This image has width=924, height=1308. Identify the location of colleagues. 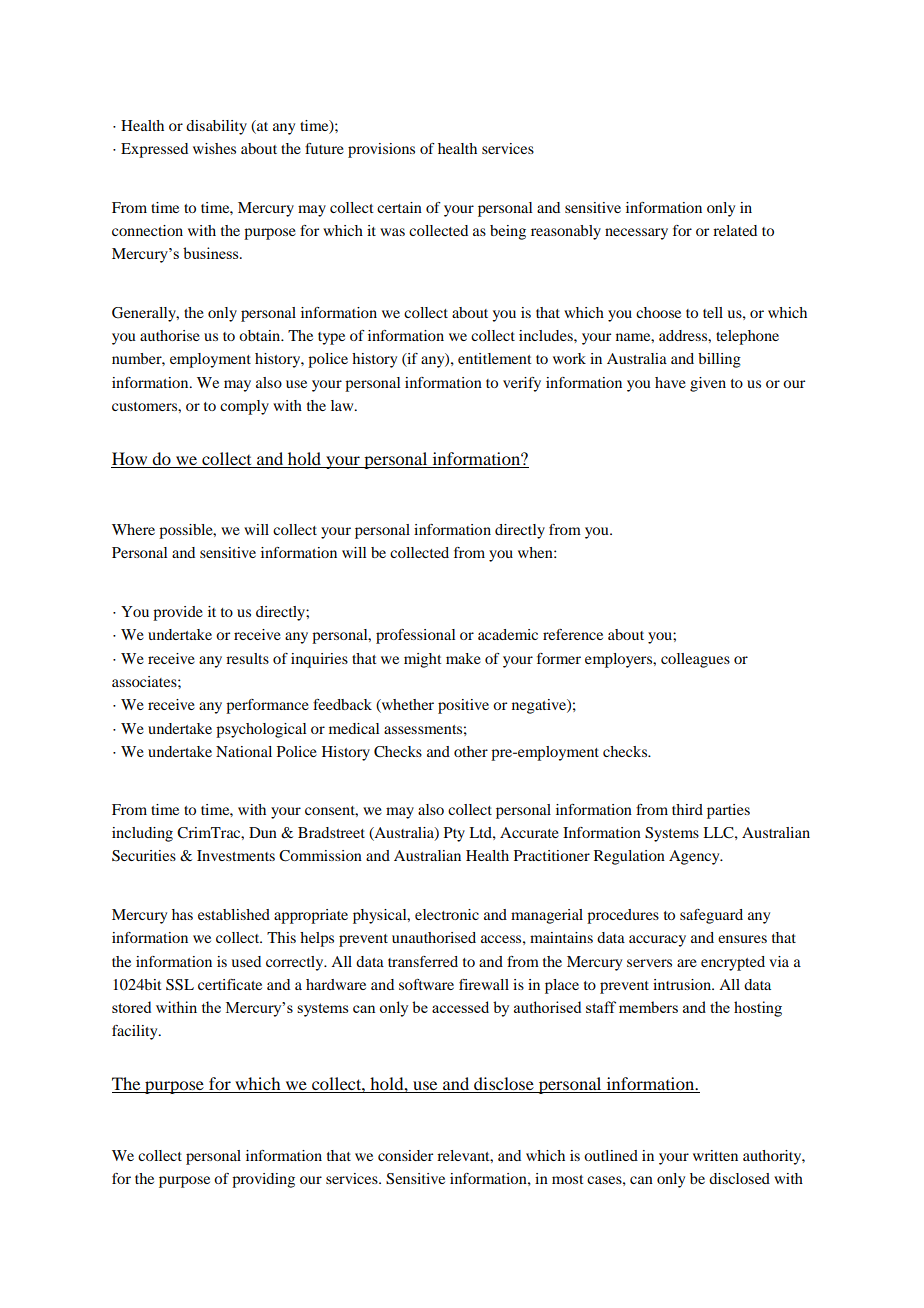
(695, 660).
